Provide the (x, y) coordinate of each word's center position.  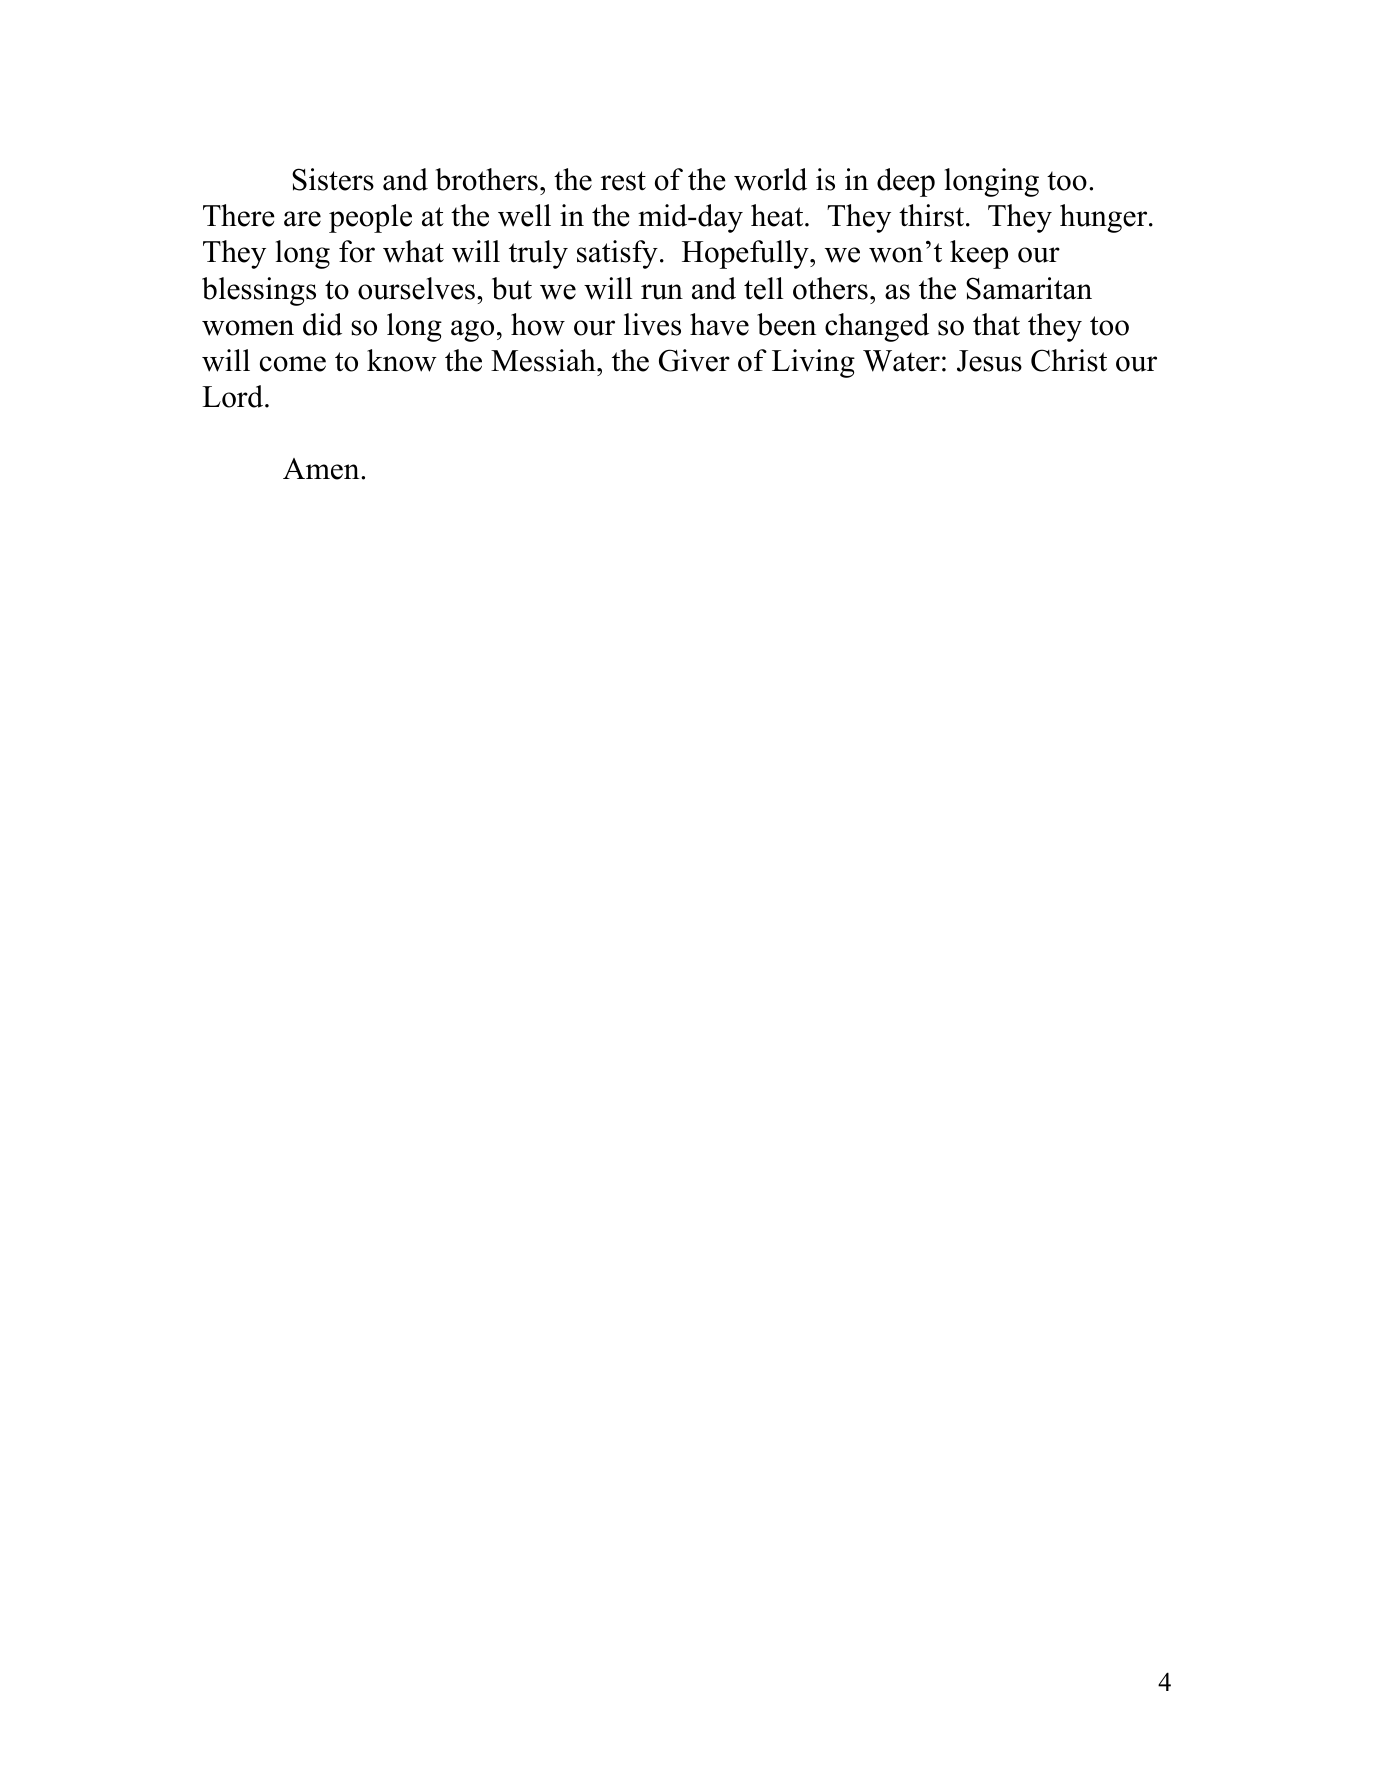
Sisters (333, 179)
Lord (234, 396)
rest (623, 181)
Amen (322, 469)
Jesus (989, 361)
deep (906, 182)
